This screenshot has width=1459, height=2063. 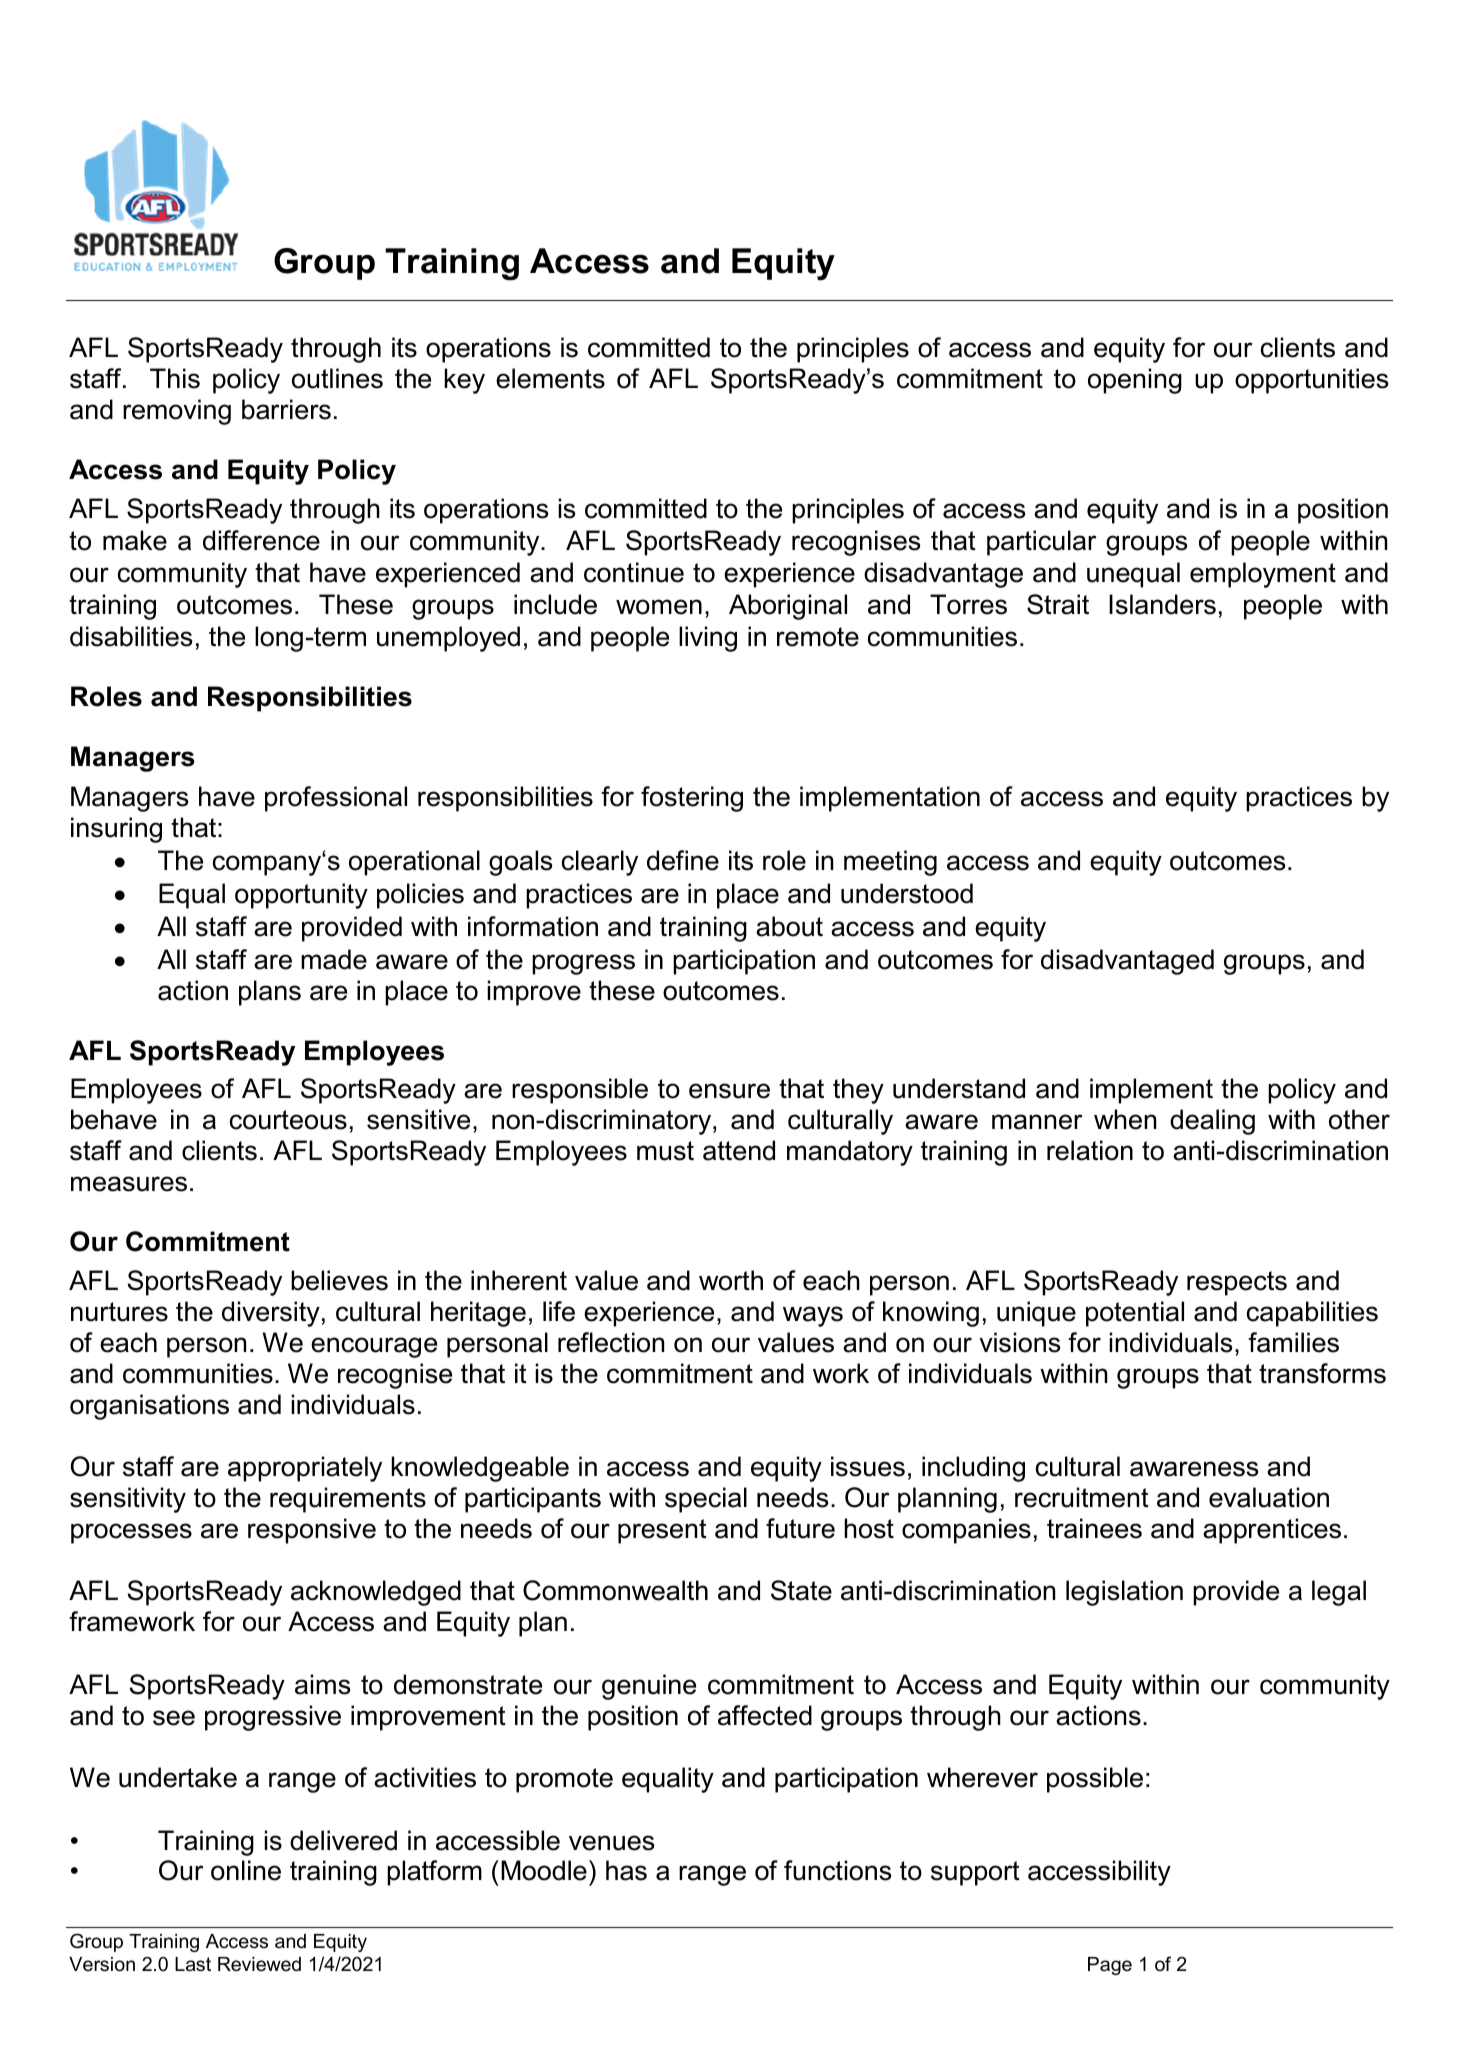 What do you see at coordinates (739, 1150) in the screenshot?
I see `attend` at bounding box center [739, 1150].
